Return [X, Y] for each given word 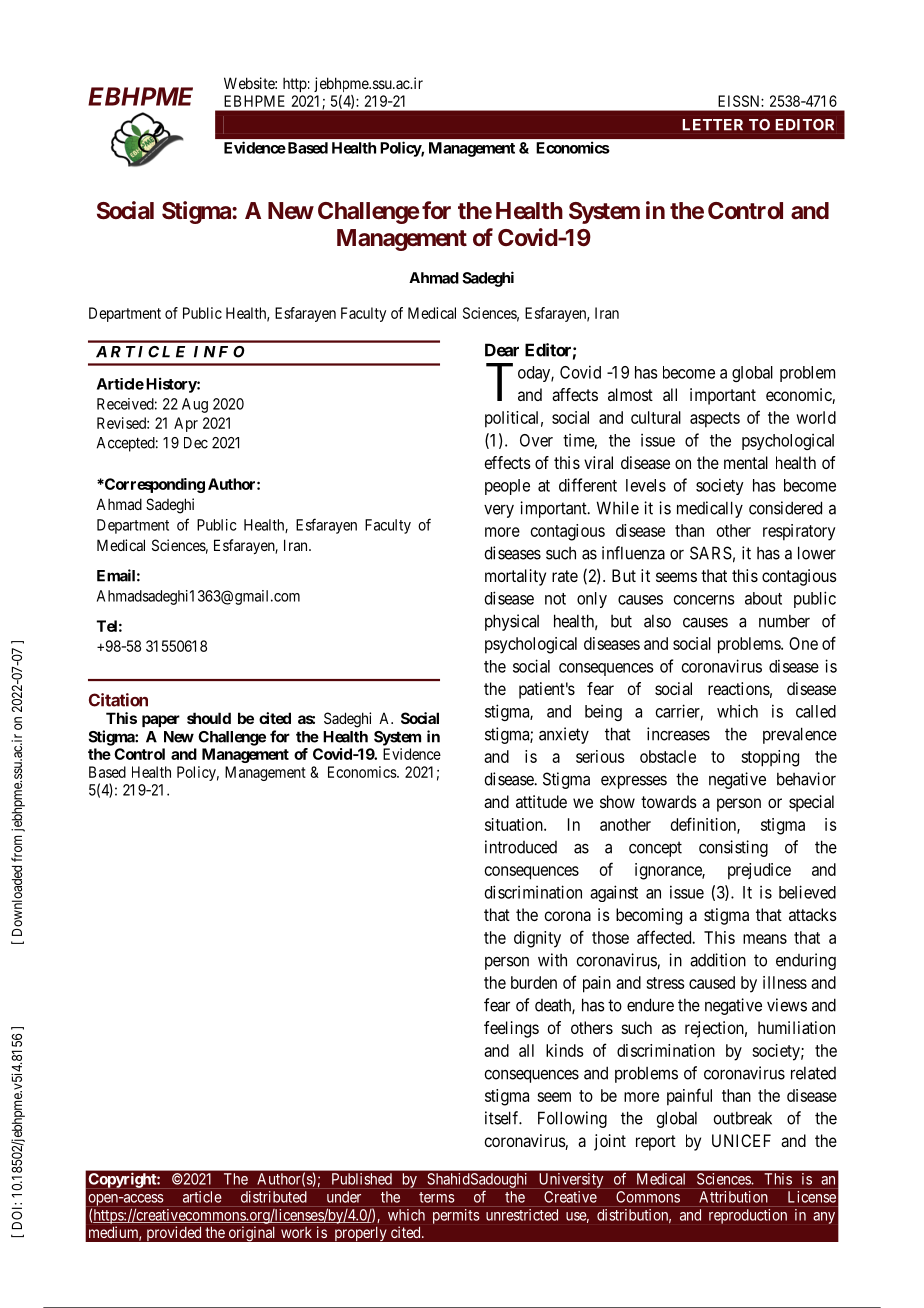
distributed [274, 1197]
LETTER [713, 125]
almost [630, 394]
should [209, 718]
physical [512, 622]
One [803, 643]
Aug [195, 405]
